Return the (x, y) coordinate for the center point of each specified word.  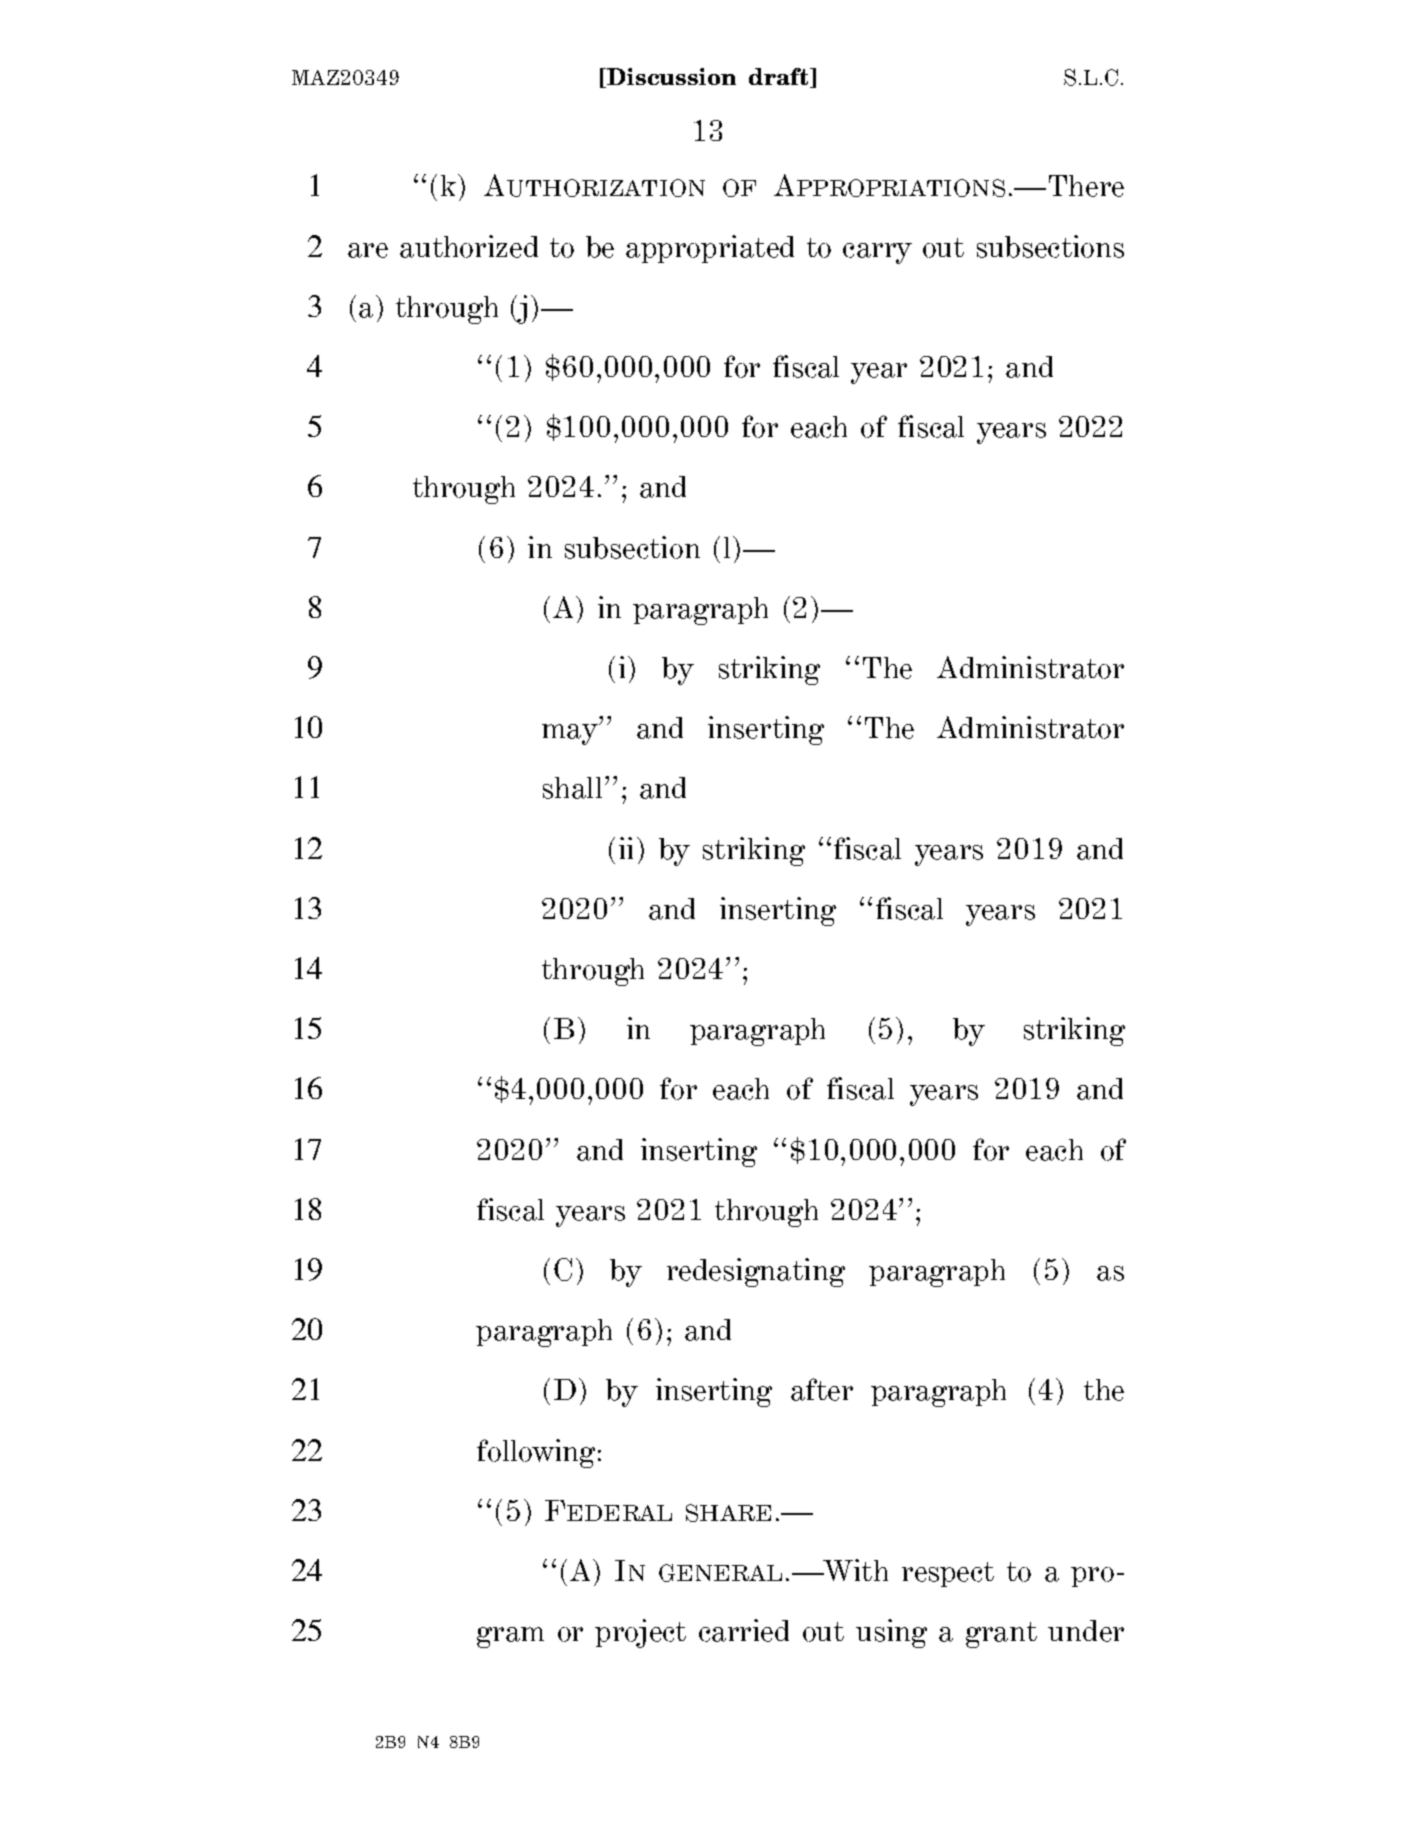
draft (780, 78)
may (571, 734)
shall (572, 788)
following (536, 1453)
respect (948, 1574)
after (822, 1389)
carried (744, 1630)
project (640, 1633)
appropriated (710, 249)
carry (877, 253)
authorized (469, 246)
